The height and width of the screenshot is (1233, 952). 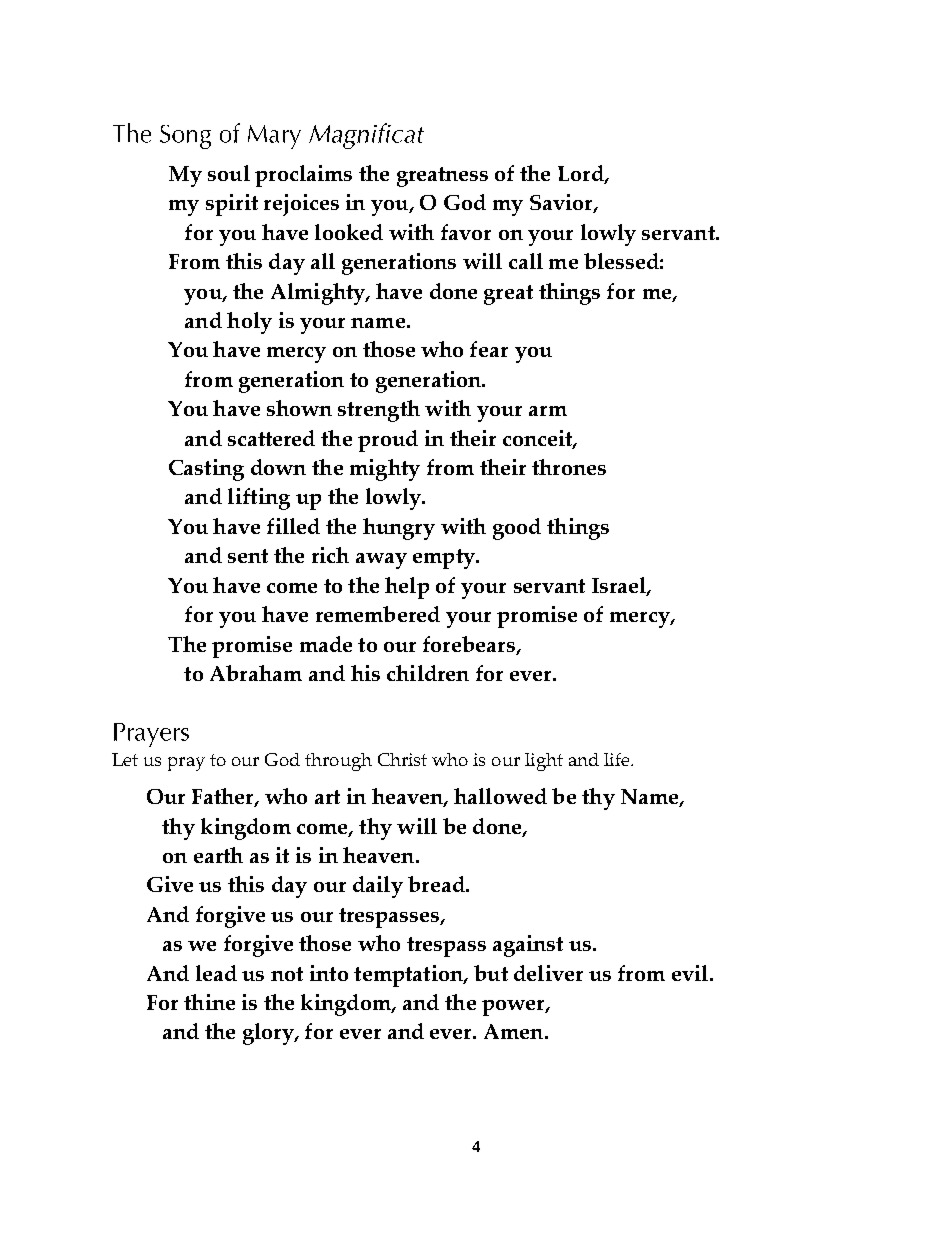 What do you see at coordinates (249, 323) in the screenshot?
I see `holy` at bounding box center [249, 323].
